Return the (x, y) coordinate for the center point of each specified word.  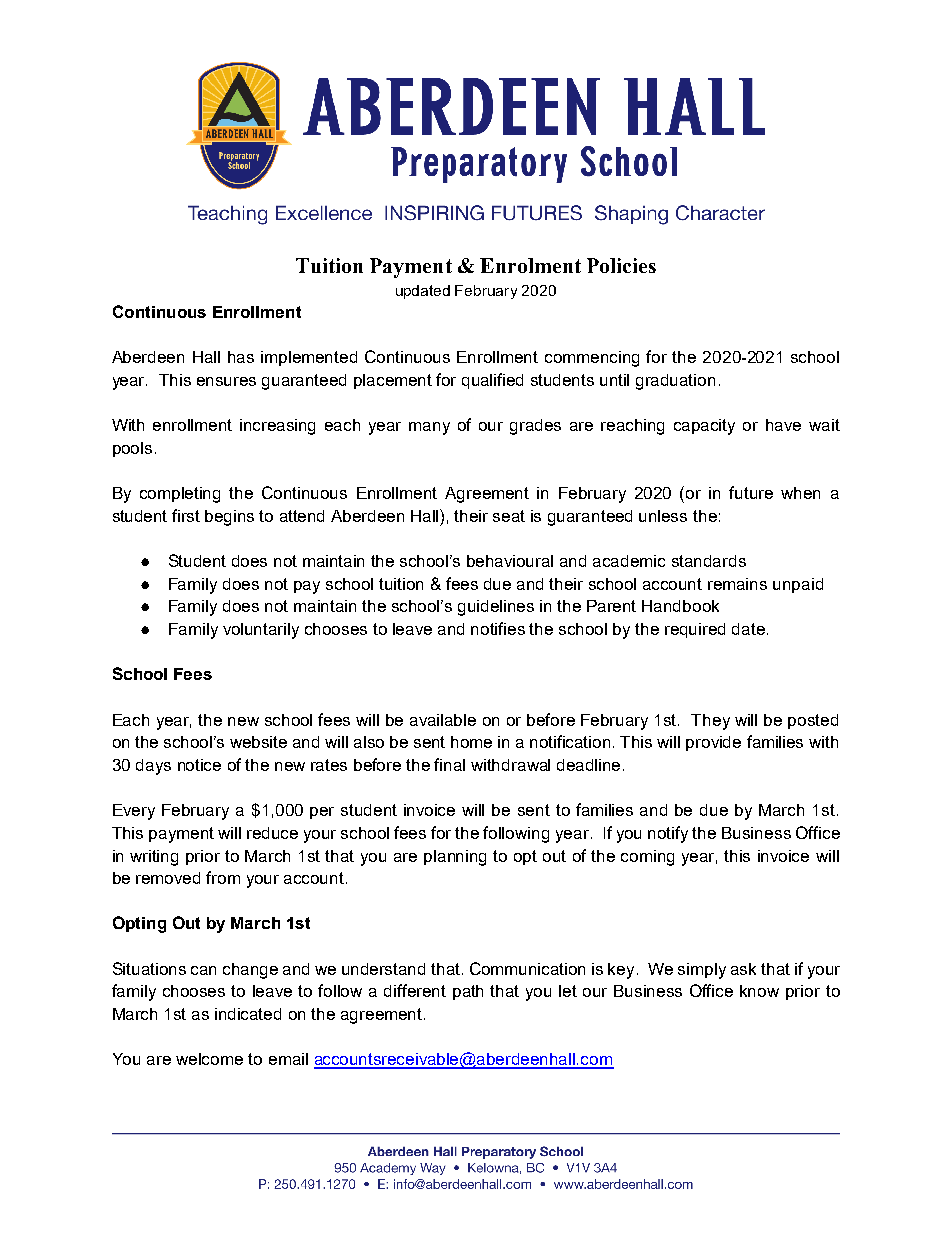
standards (709, 561)
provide (713, 743)
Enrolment (530, 265)
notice (199, 765)
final (449, 764)
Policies (621, 265)
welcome (209, 1059)
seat (509, 516)
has (241, 357)
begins (229, 518)
